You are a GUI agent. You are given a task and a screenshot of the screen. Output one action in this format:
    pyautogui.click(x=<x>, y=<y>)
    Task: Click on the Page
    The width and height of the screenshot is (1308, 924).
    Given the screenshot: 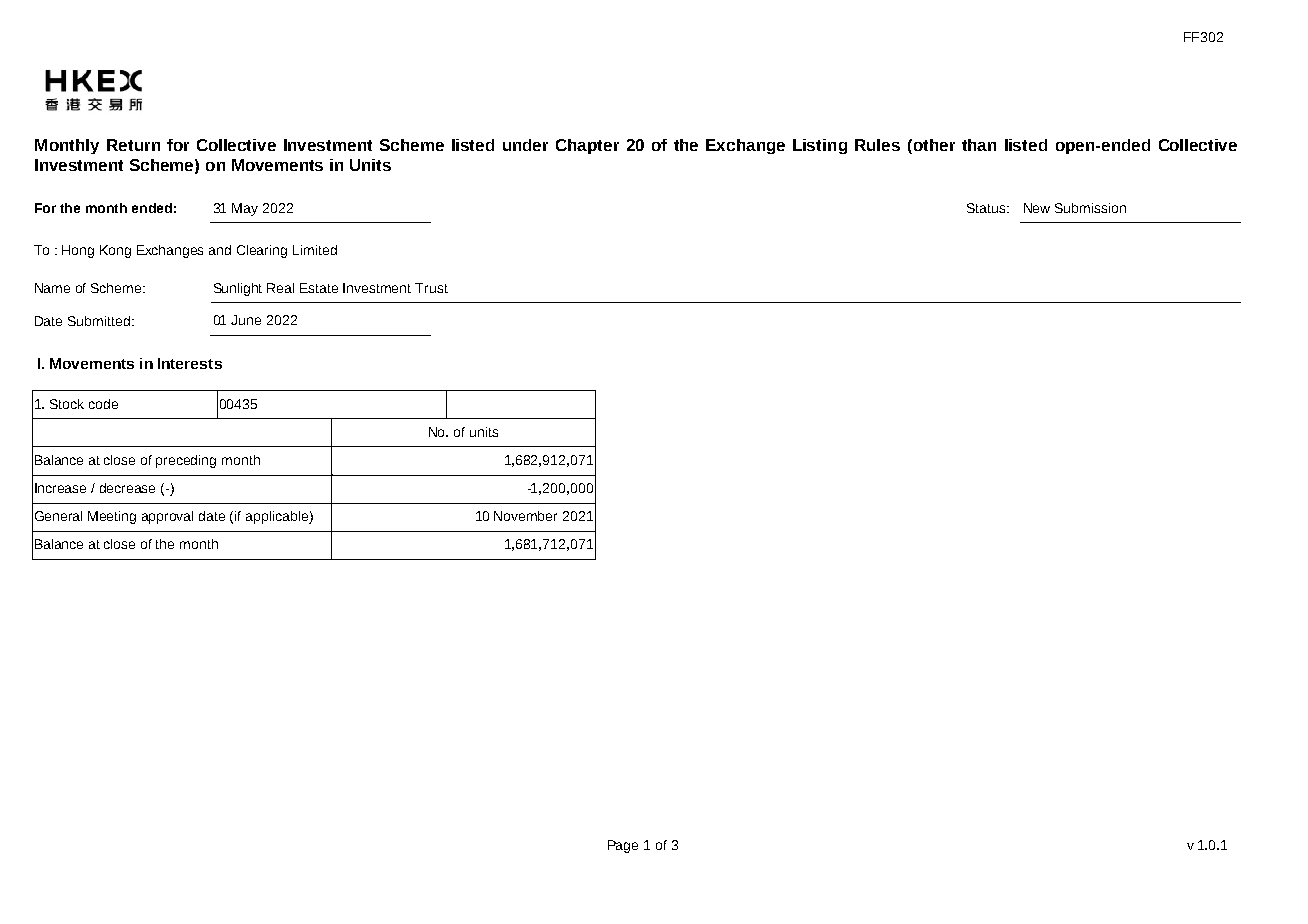 What is the action you would take?
    pyautogui.click(x=623, y=846)
